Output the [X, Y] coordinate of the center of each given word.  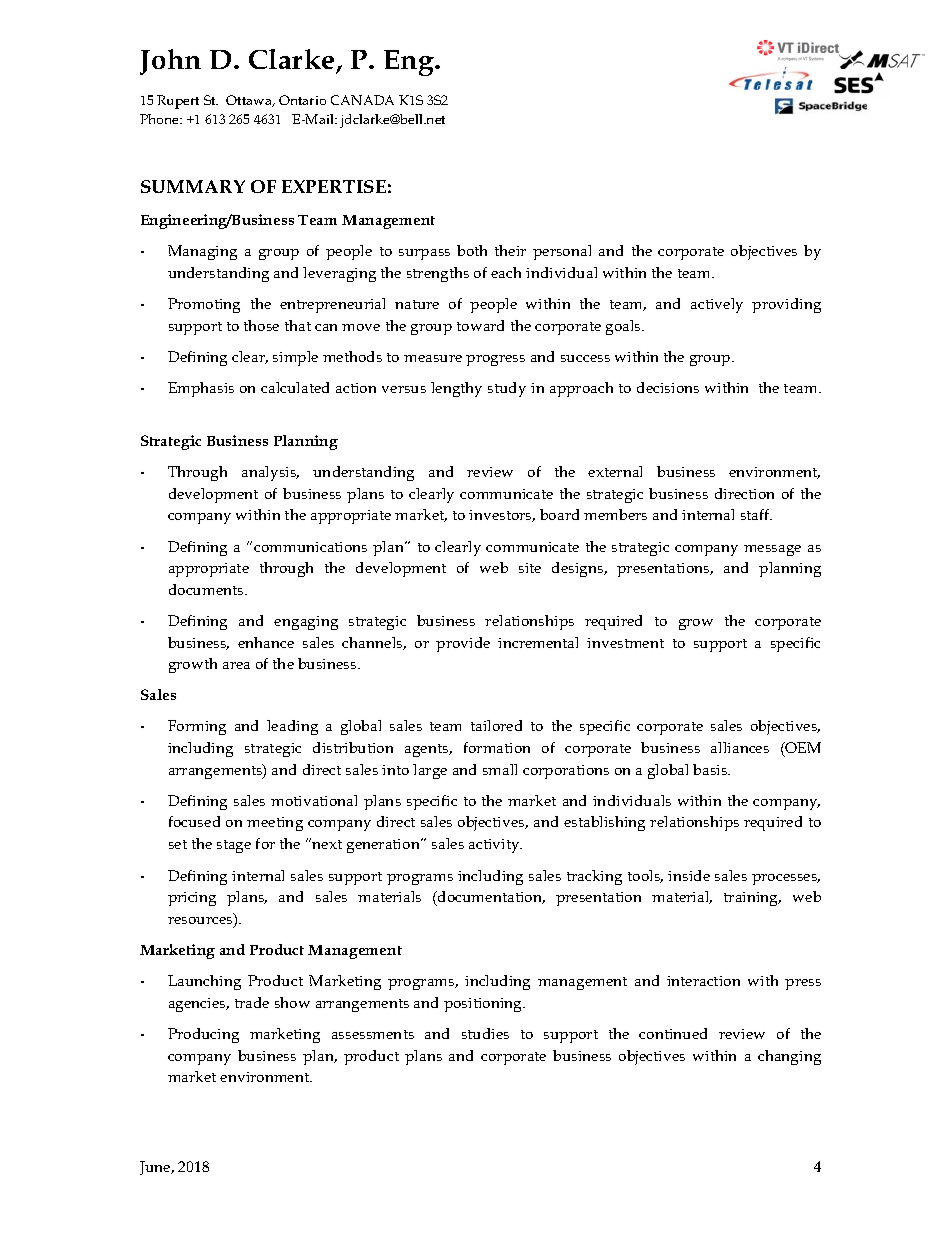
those [261, 325]
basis [711, 769]
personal [562, 252]
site [530, 568]
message [772, 550]
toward [480, 325]
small [500, 769]
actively [717, 305]
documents [207, 589]
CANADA [362, 100]
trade [252, 1002]
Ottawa [250, 101]
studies [485, 1033]
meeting [275, 824]
